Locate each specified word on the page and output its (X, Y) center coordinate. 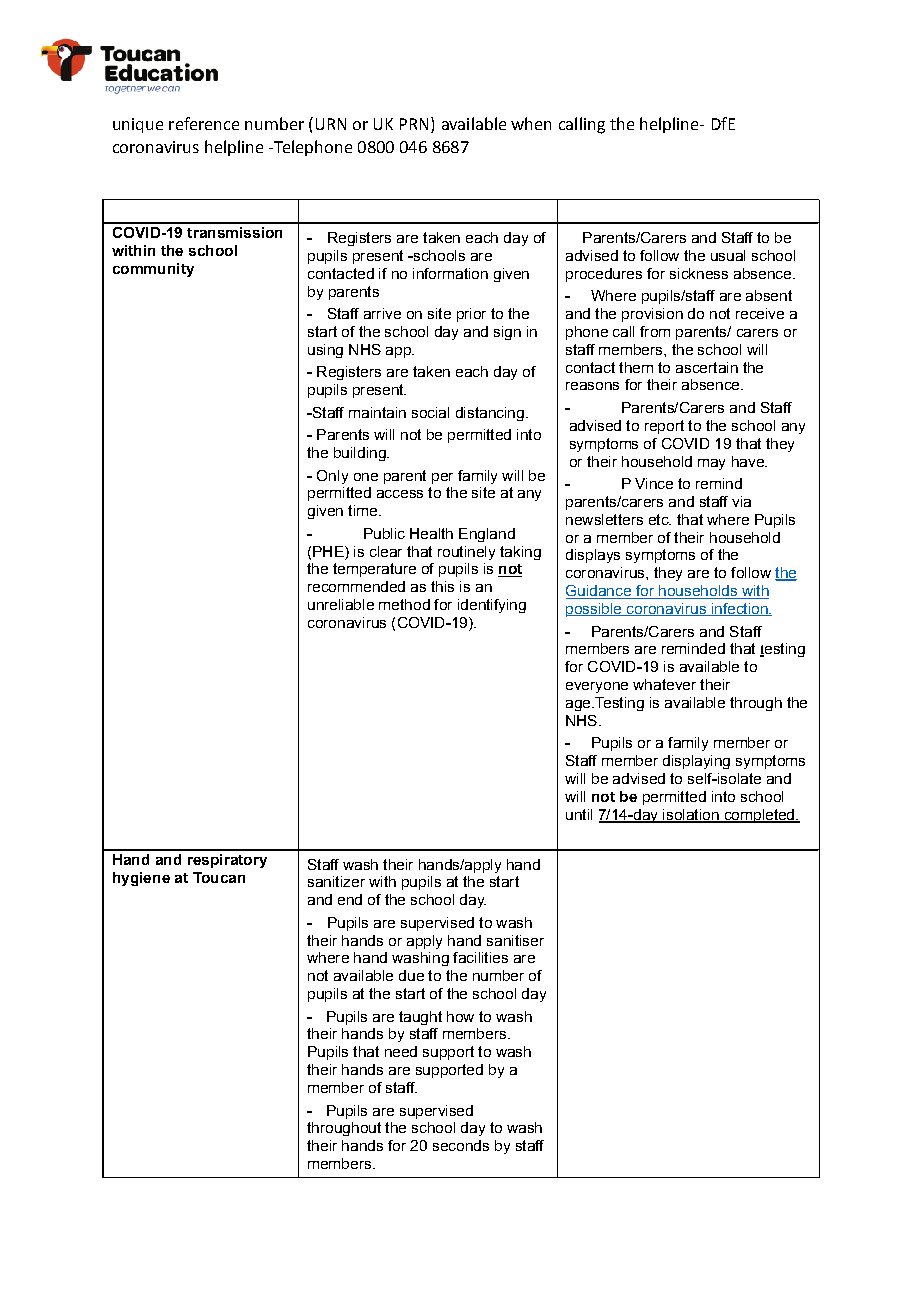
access (400, 494)
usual (728, 255)
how (460, 1016)
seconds (461, 1145)
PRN (416, 123)
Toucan (219, 877)
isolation (691, 815)
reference (204, 123)
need (401, 1051)
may (711, 464)
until (579, 814)
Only (332, 477)
